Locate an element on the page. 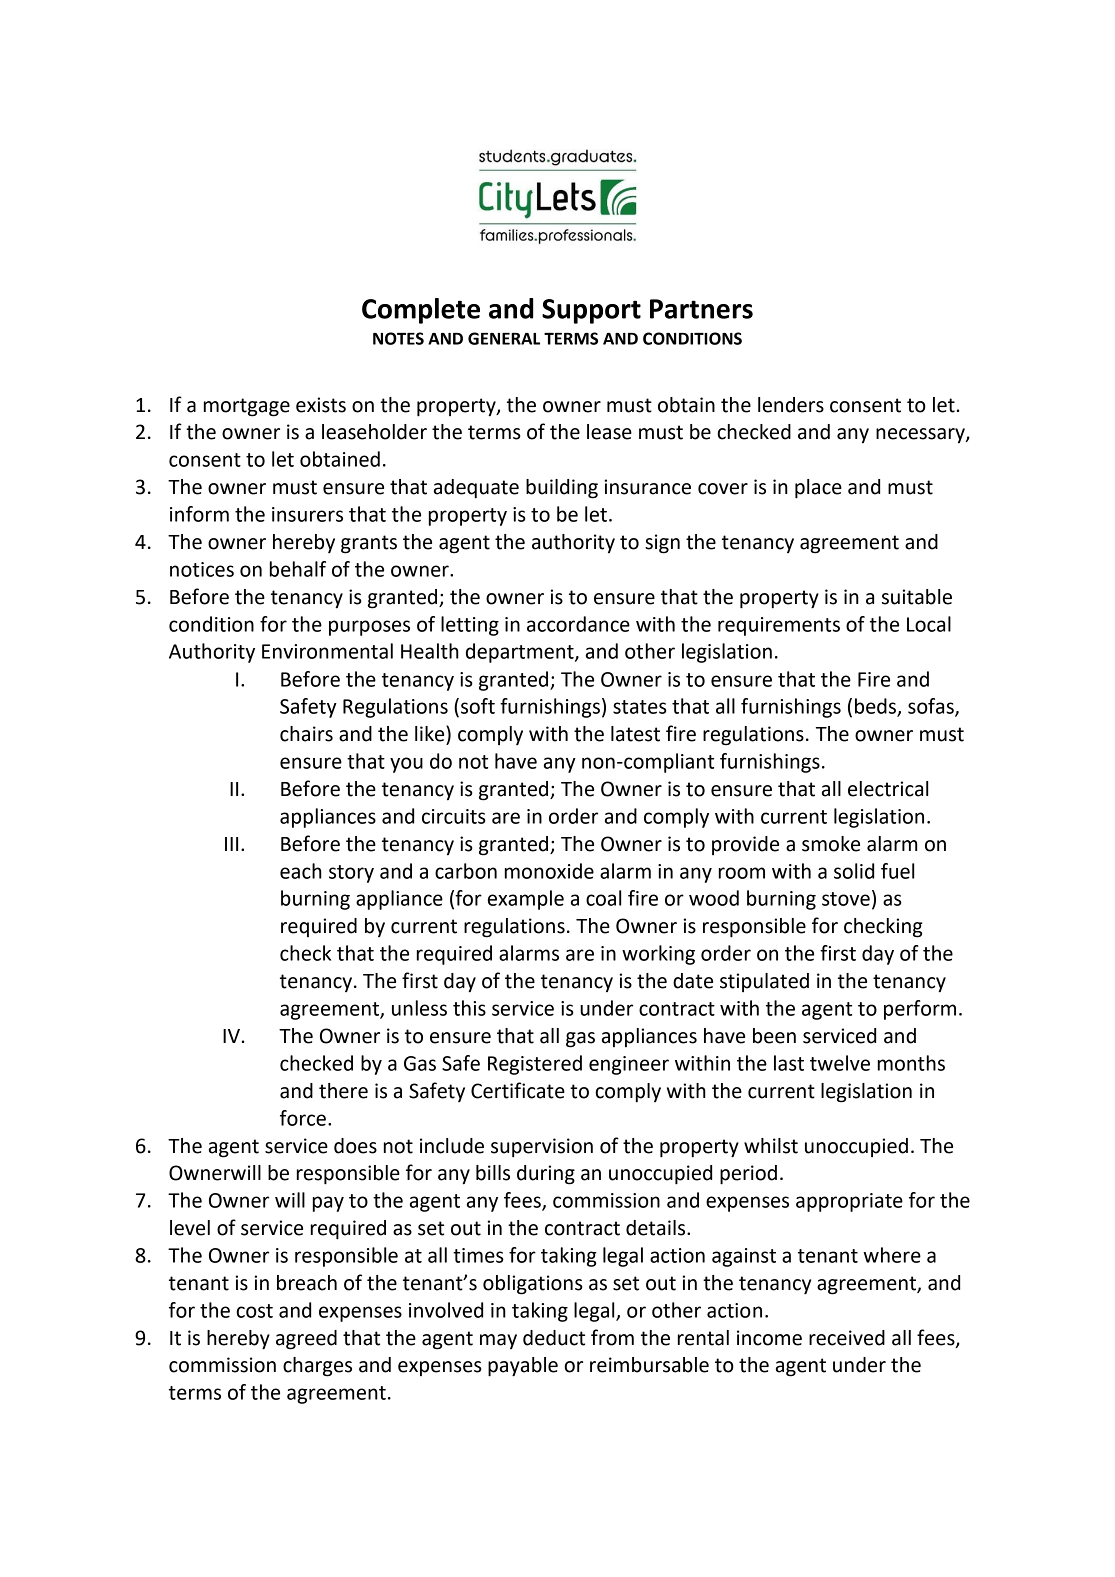  monoxide is located at coordinates (549, 871).
